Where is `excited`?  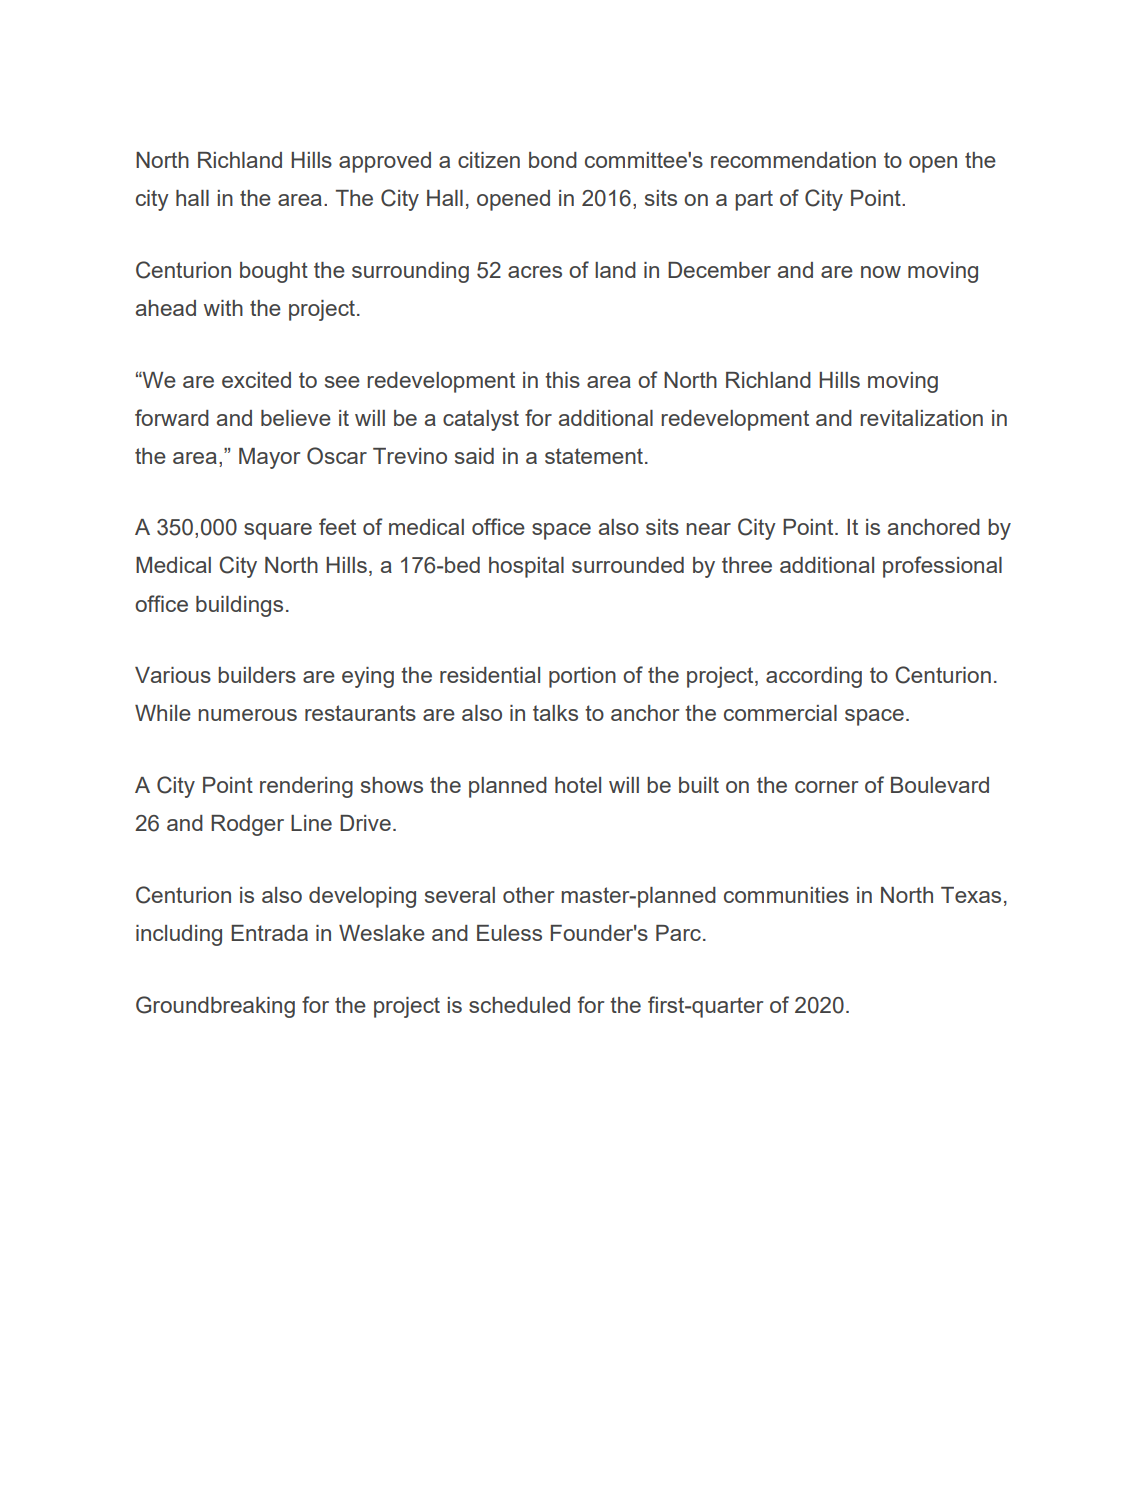
excited is located at coordinates (256, 380).
